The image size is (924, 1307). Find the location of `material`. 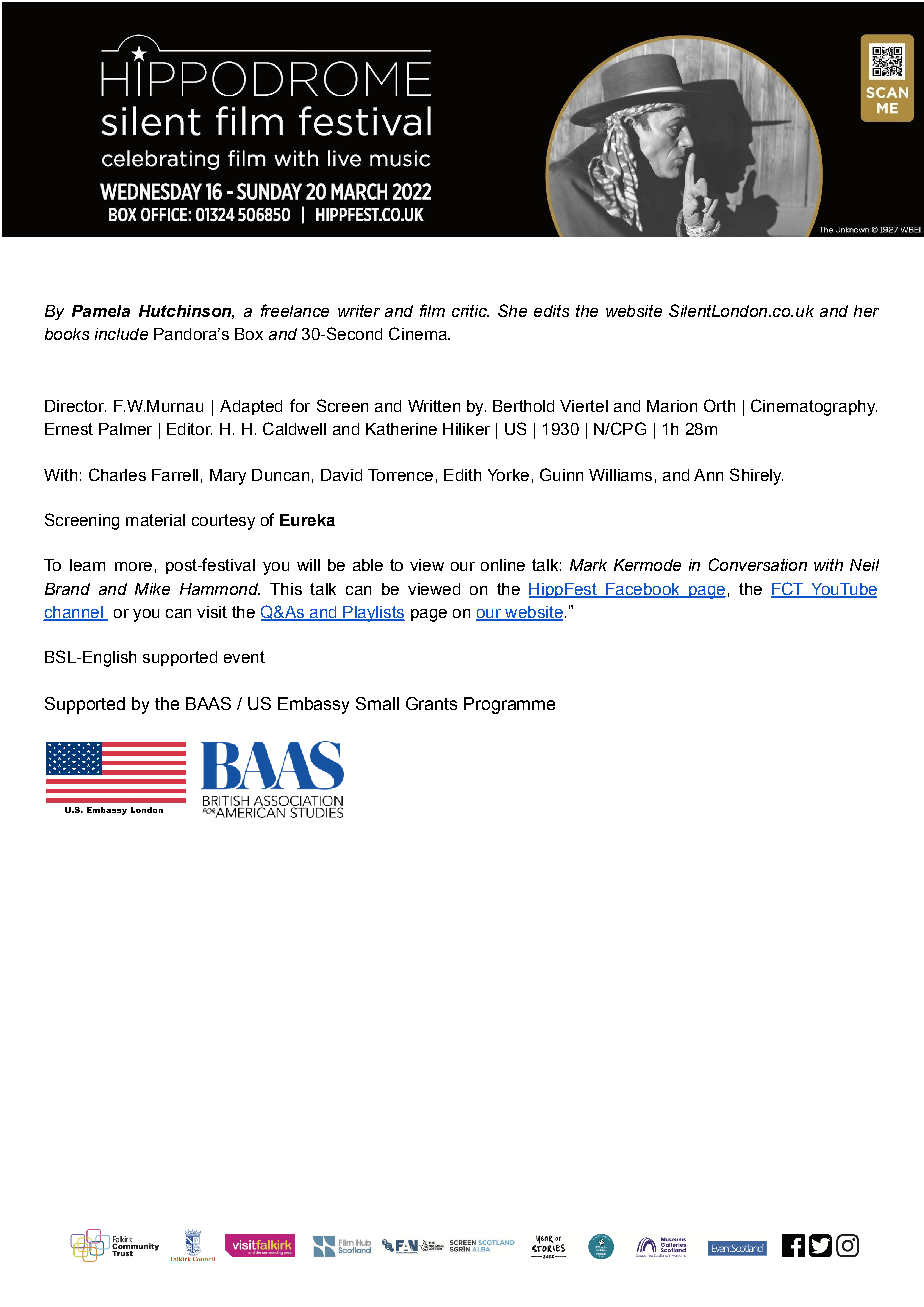

material is located at coordinates (155, 520).
